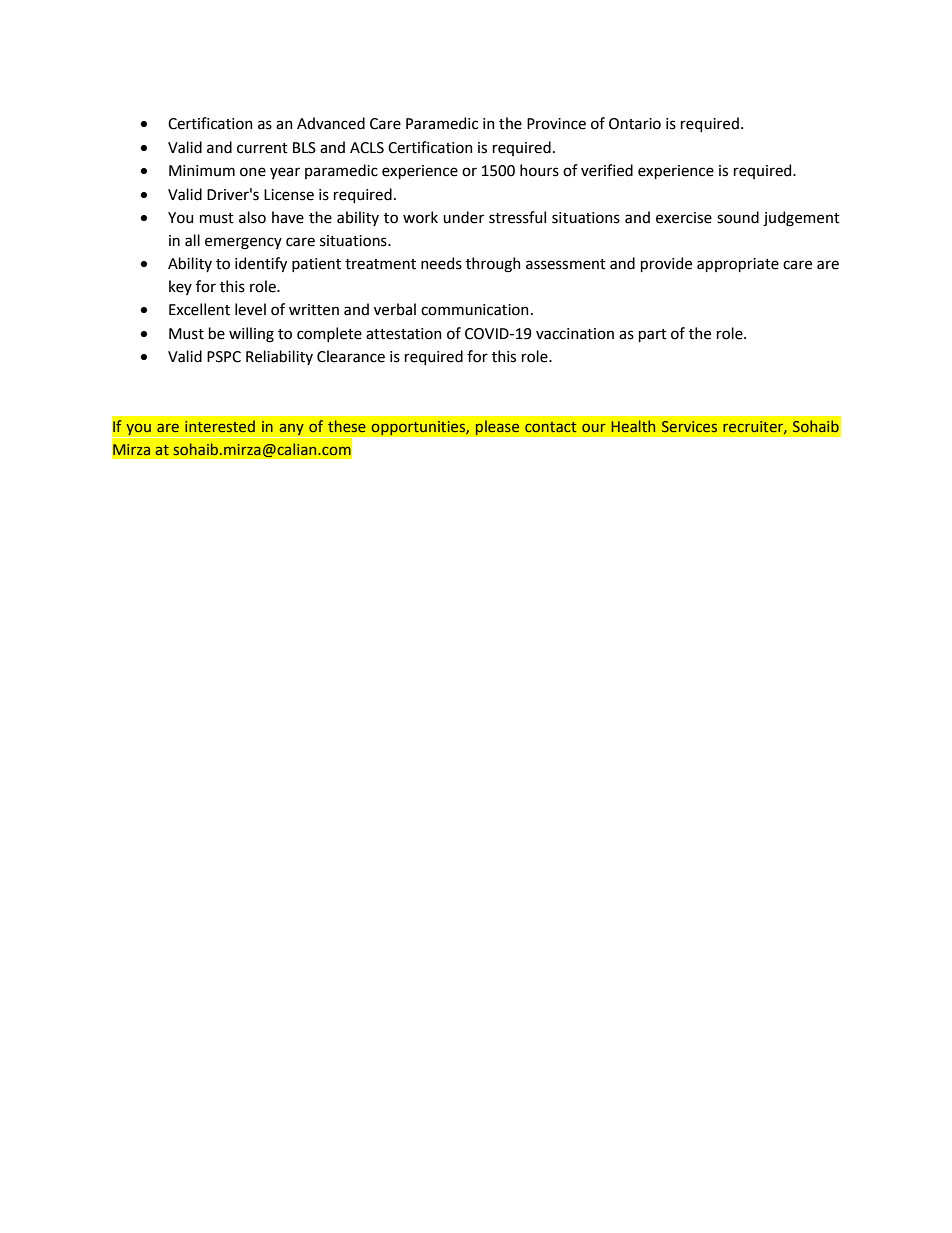 This screenshot has height=1233, width=952. Describe the element at coordinates (556, 124) in the screenshot. I see `Province` at that location.
